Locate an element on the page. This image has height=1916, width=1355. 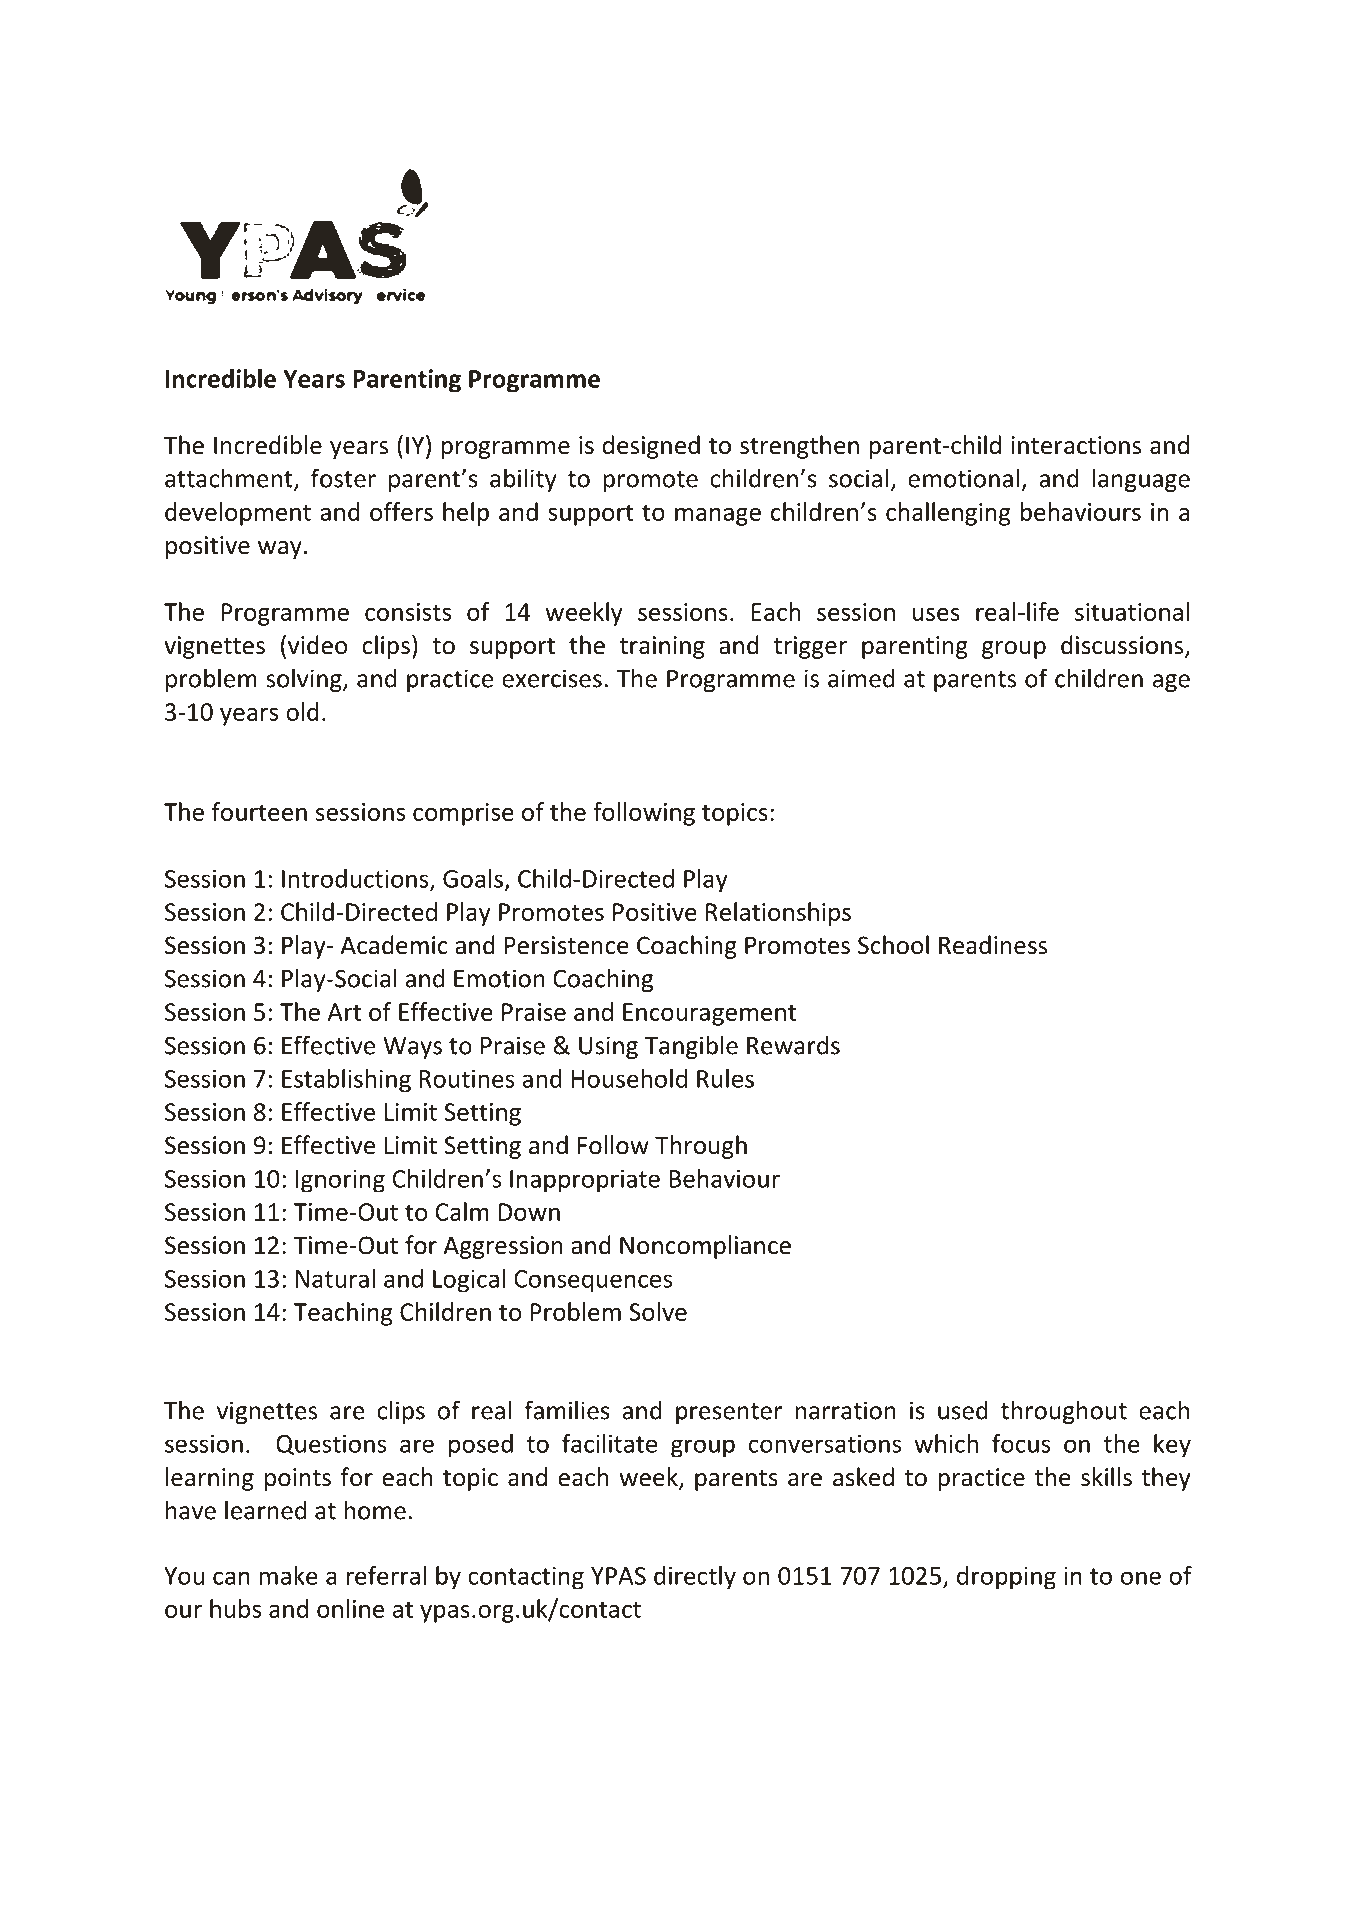
designed is located at coordinates (651, 447).
